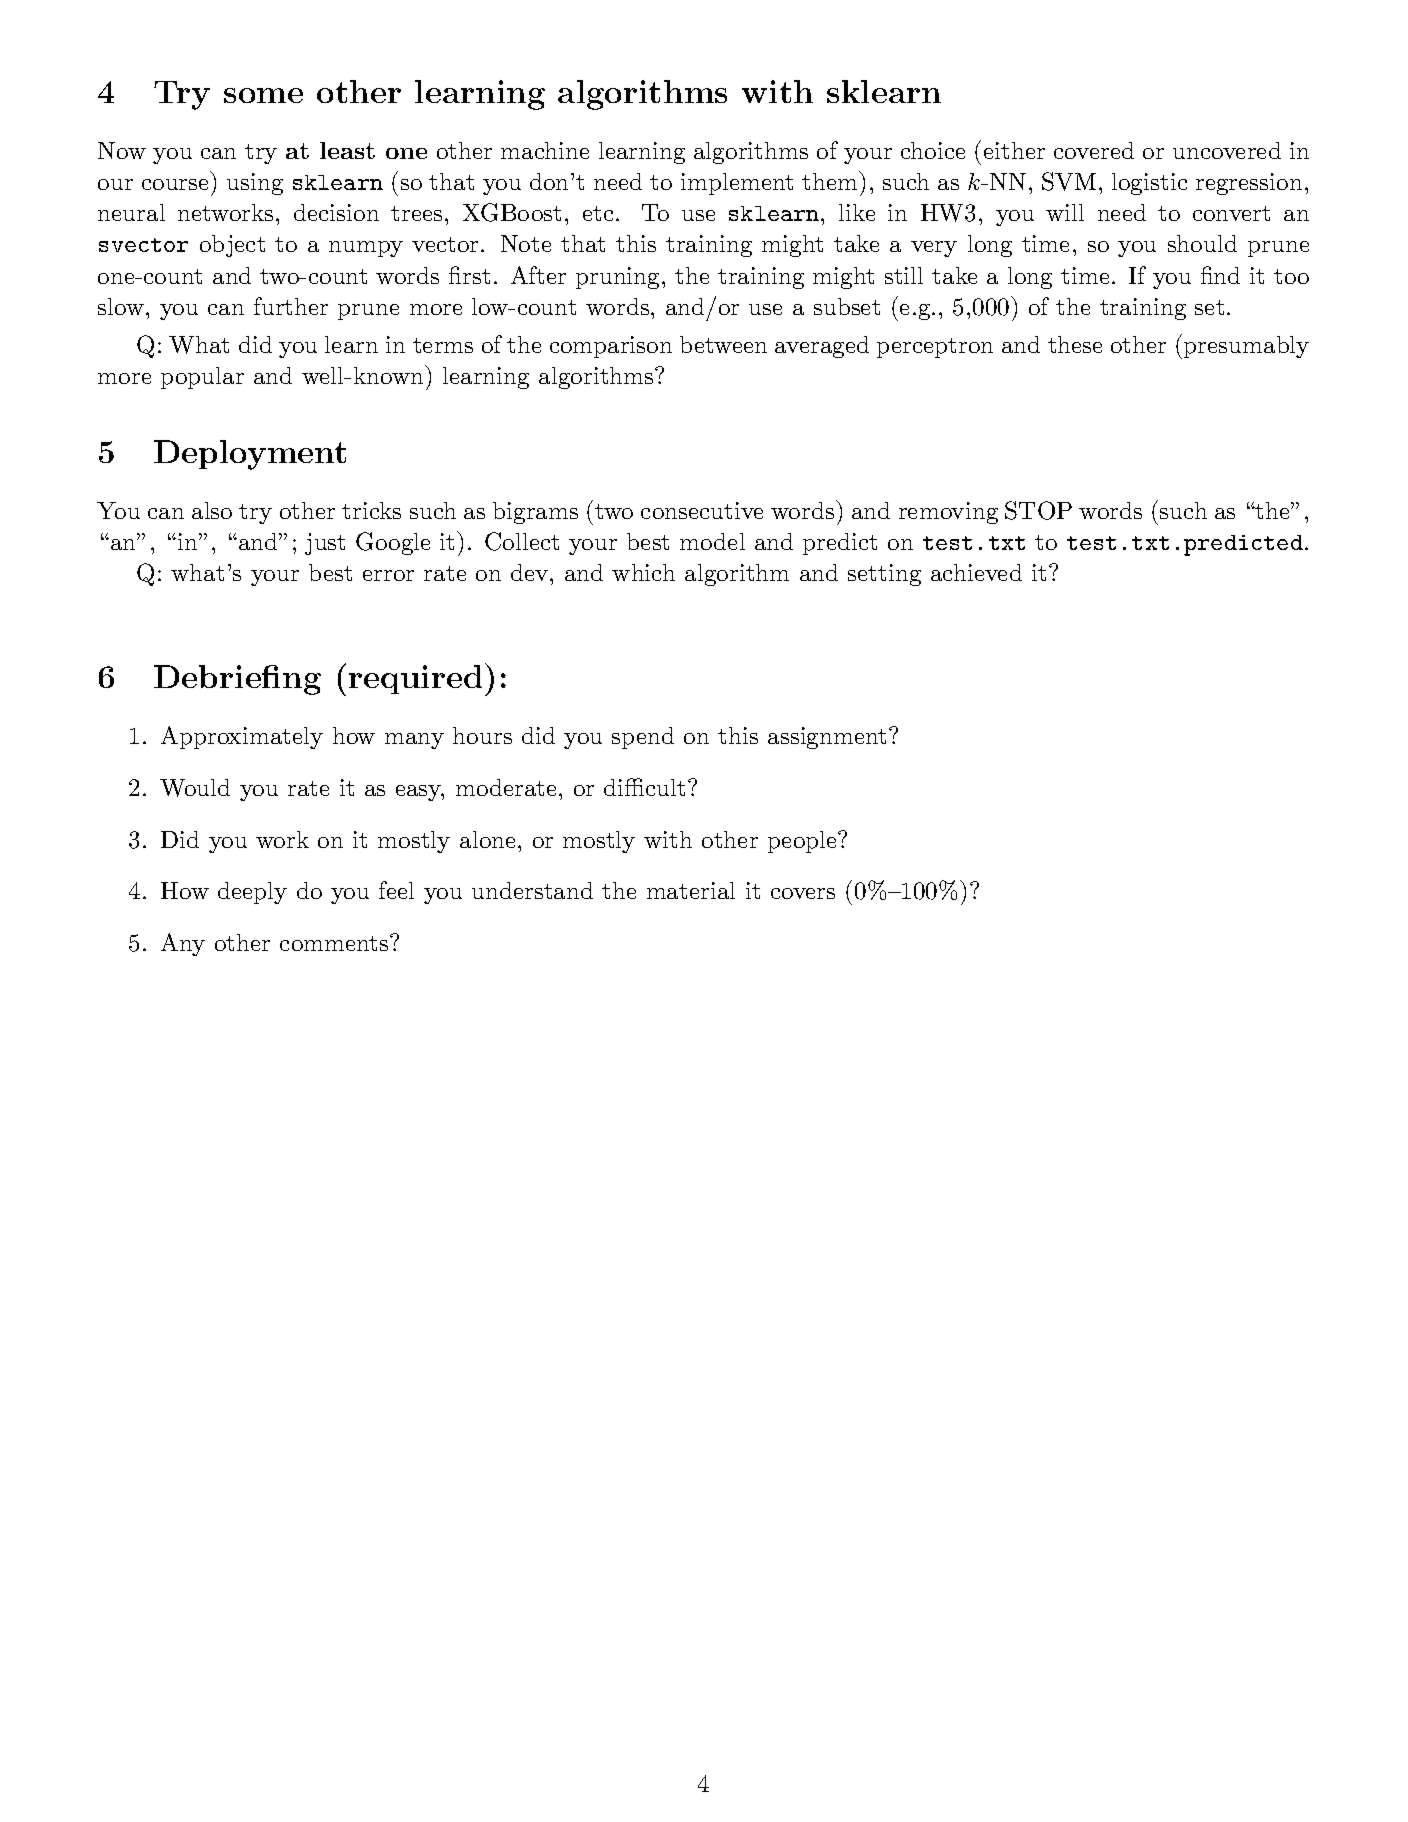 This screenshot has height=1822, width=1408. What do you see at coordinates (1014, 150) in the screenshot?
I see `either` at bounding box center [1014, 150].
